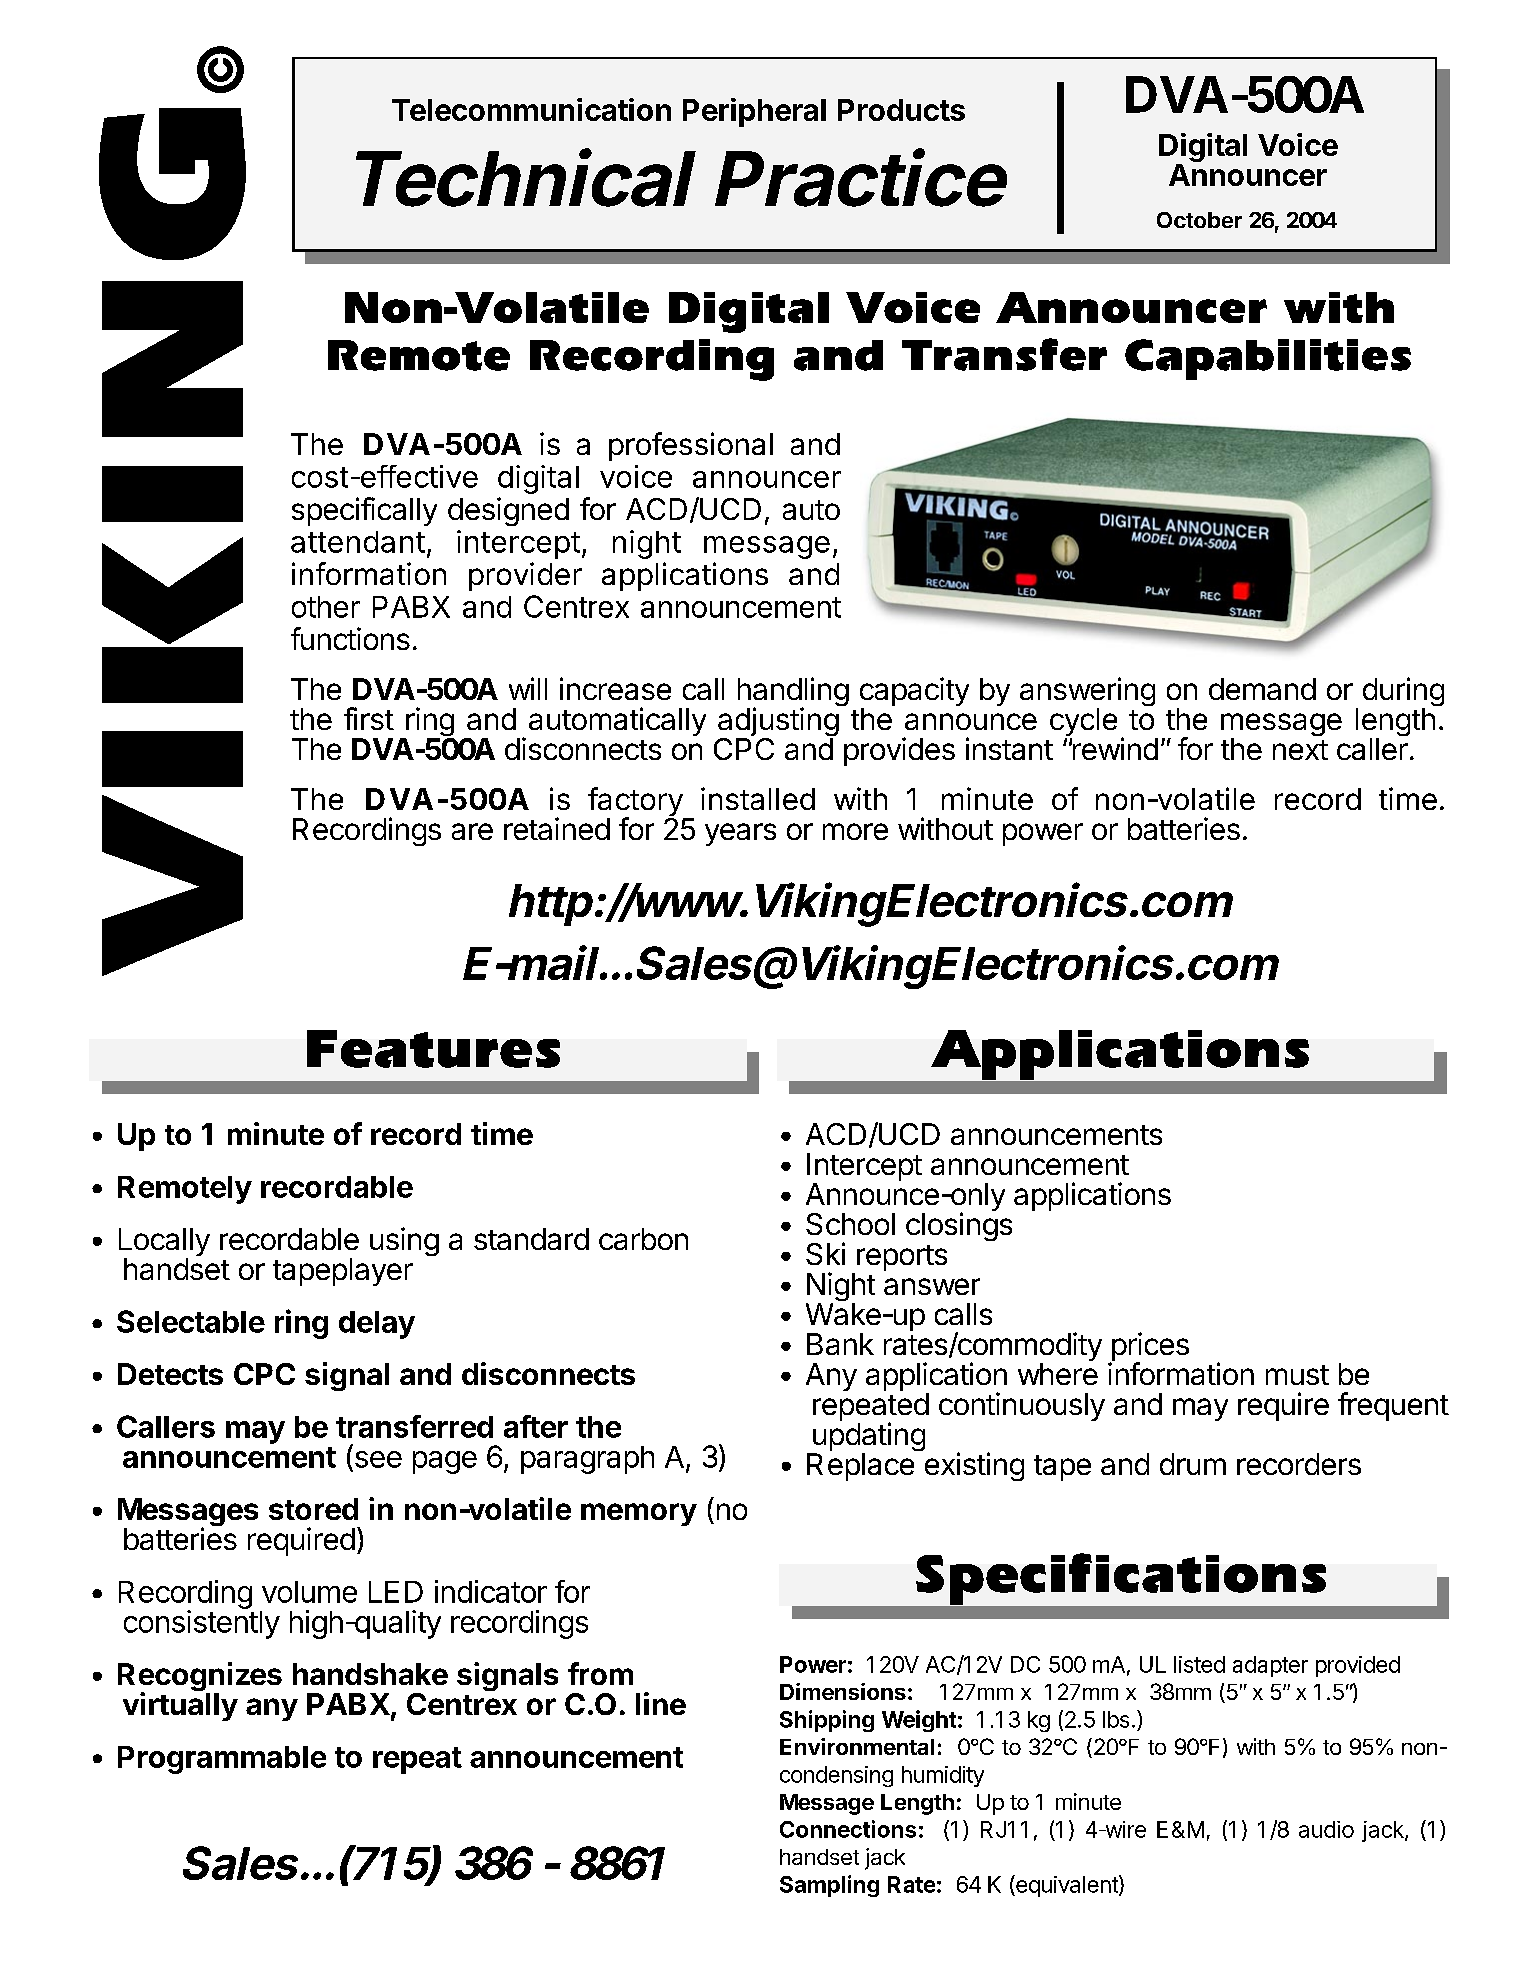 The height and width of the document is (1980, 1530). What do you see at coordinates (326, 607) in the document?
I see `other` at bounding box center [326, 607].
